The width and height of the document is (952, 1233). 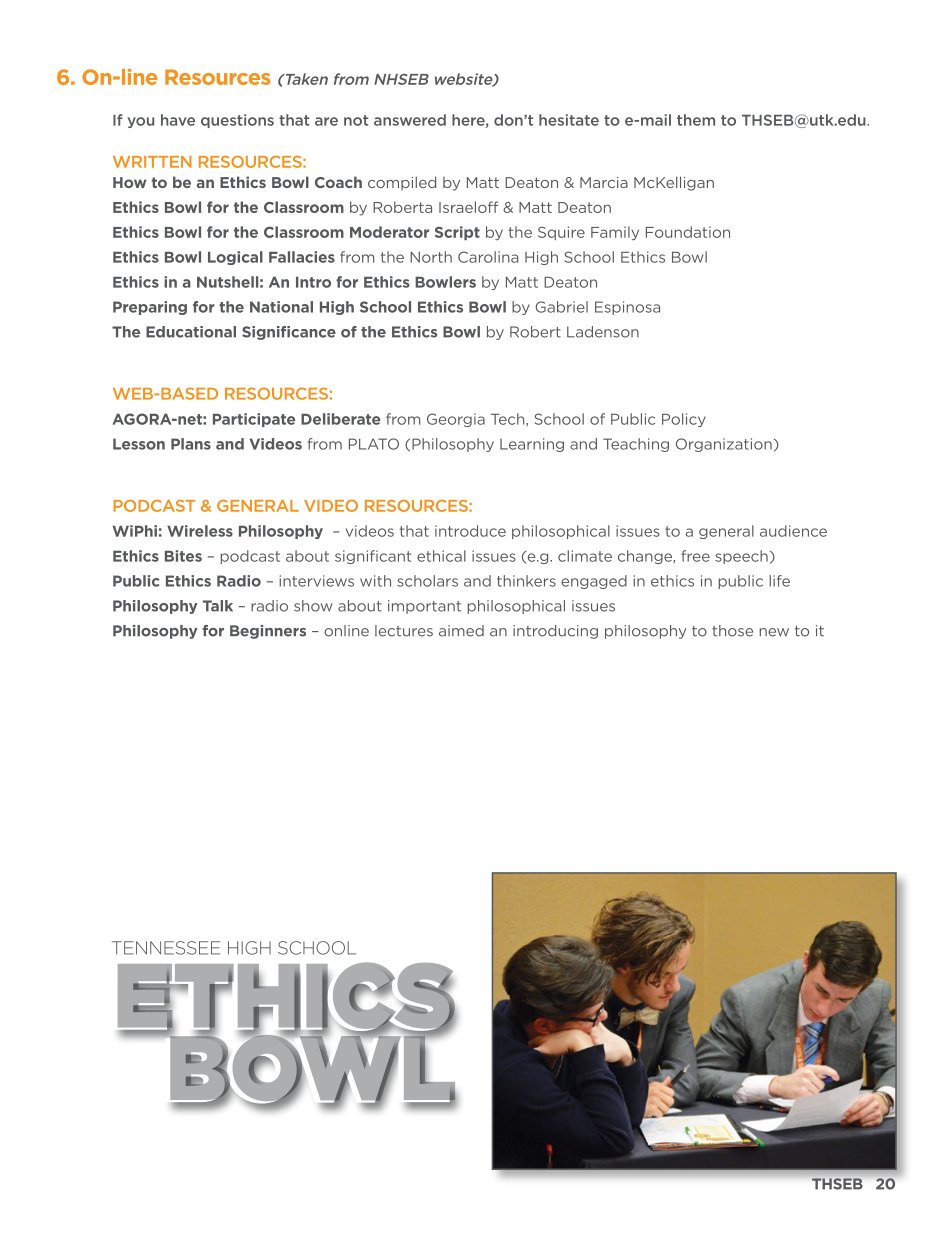 What do you see at coordinates (218, 606) in the document?
I see `Talk` at bounding box center [218, 606].
